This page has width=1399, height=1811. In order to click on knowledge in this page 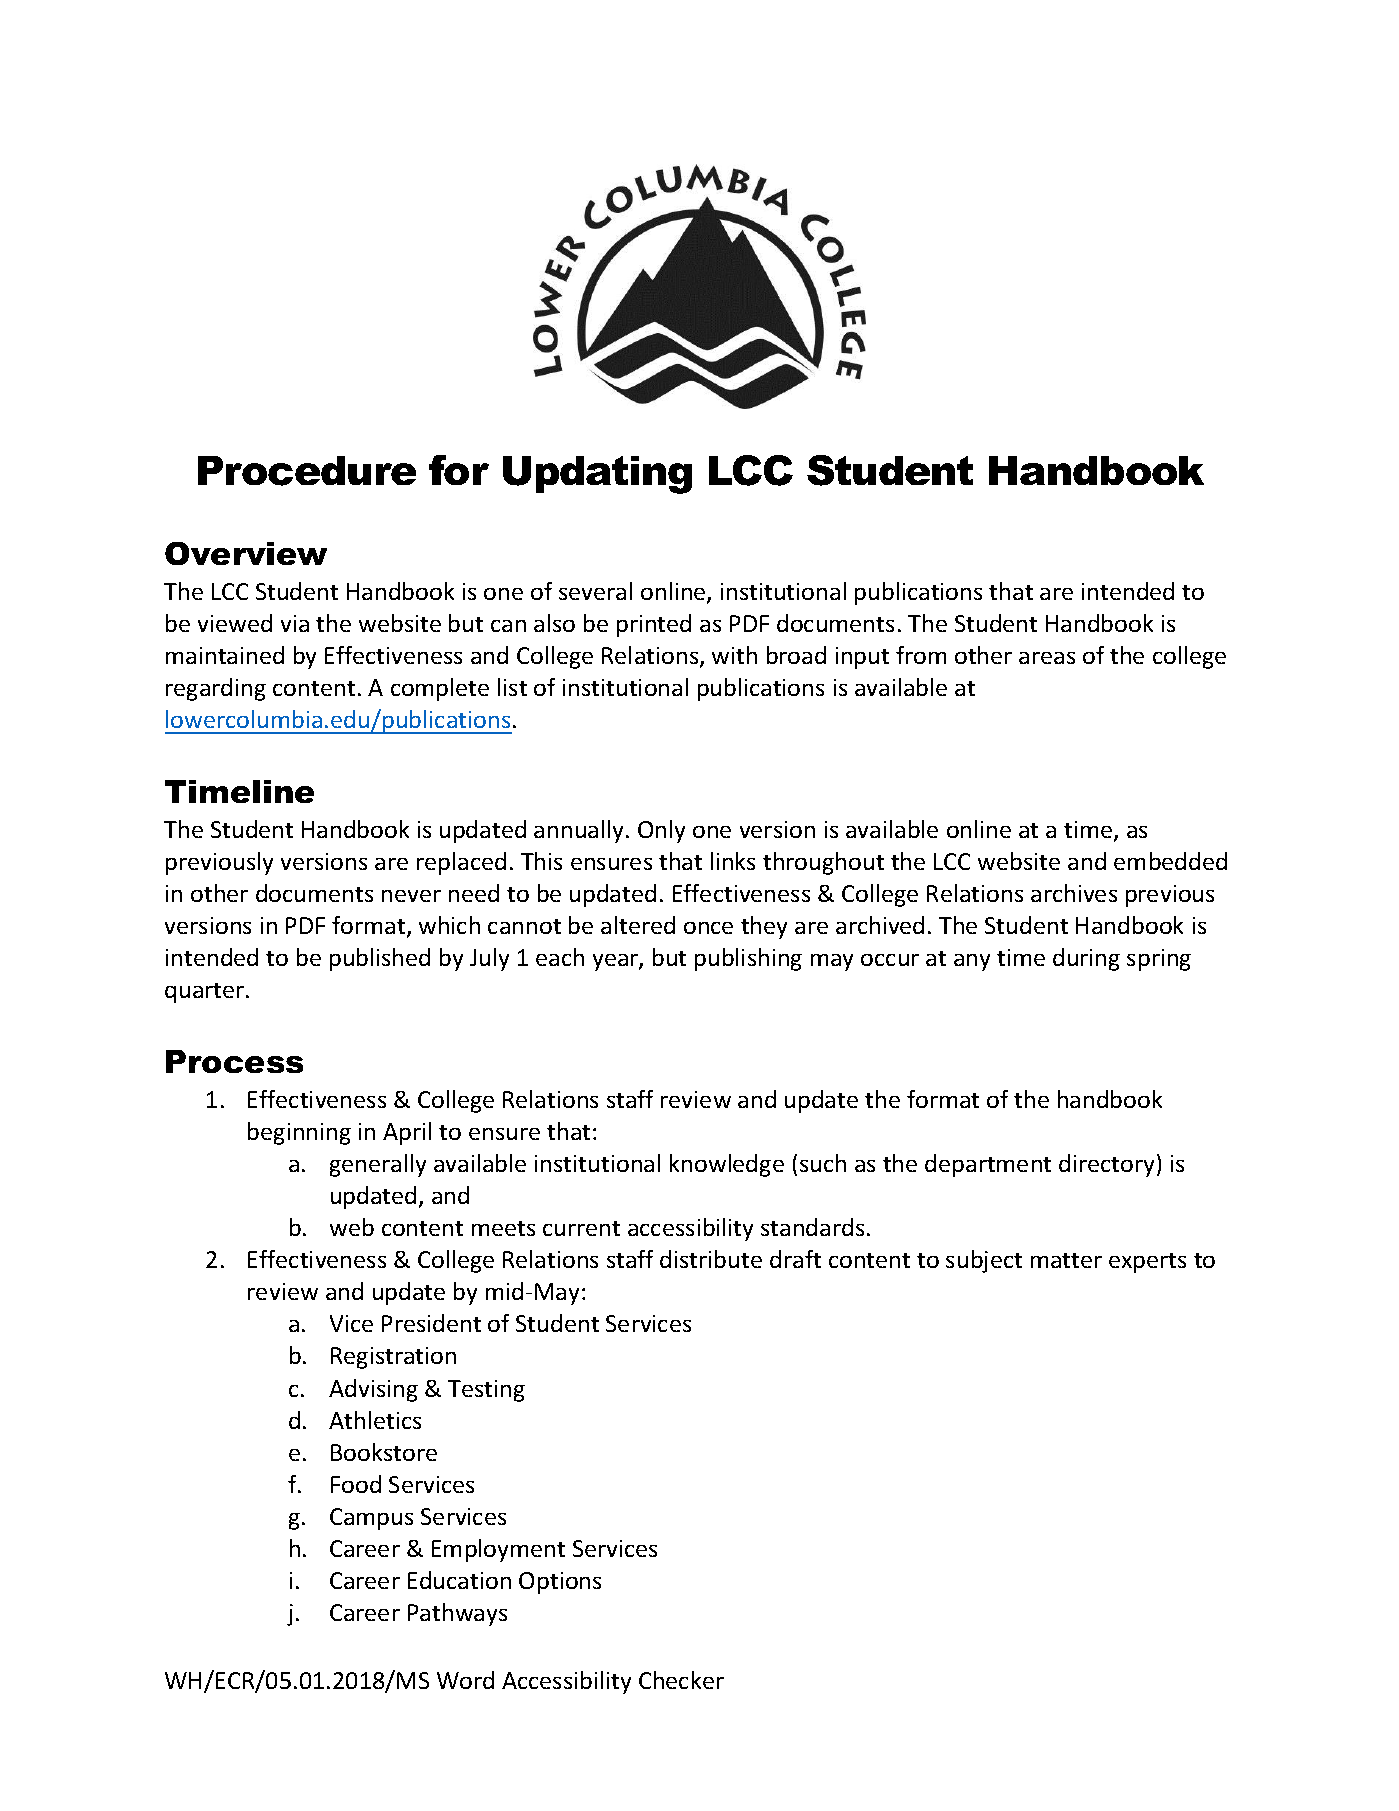, I will do `click(727, 1165)`.
